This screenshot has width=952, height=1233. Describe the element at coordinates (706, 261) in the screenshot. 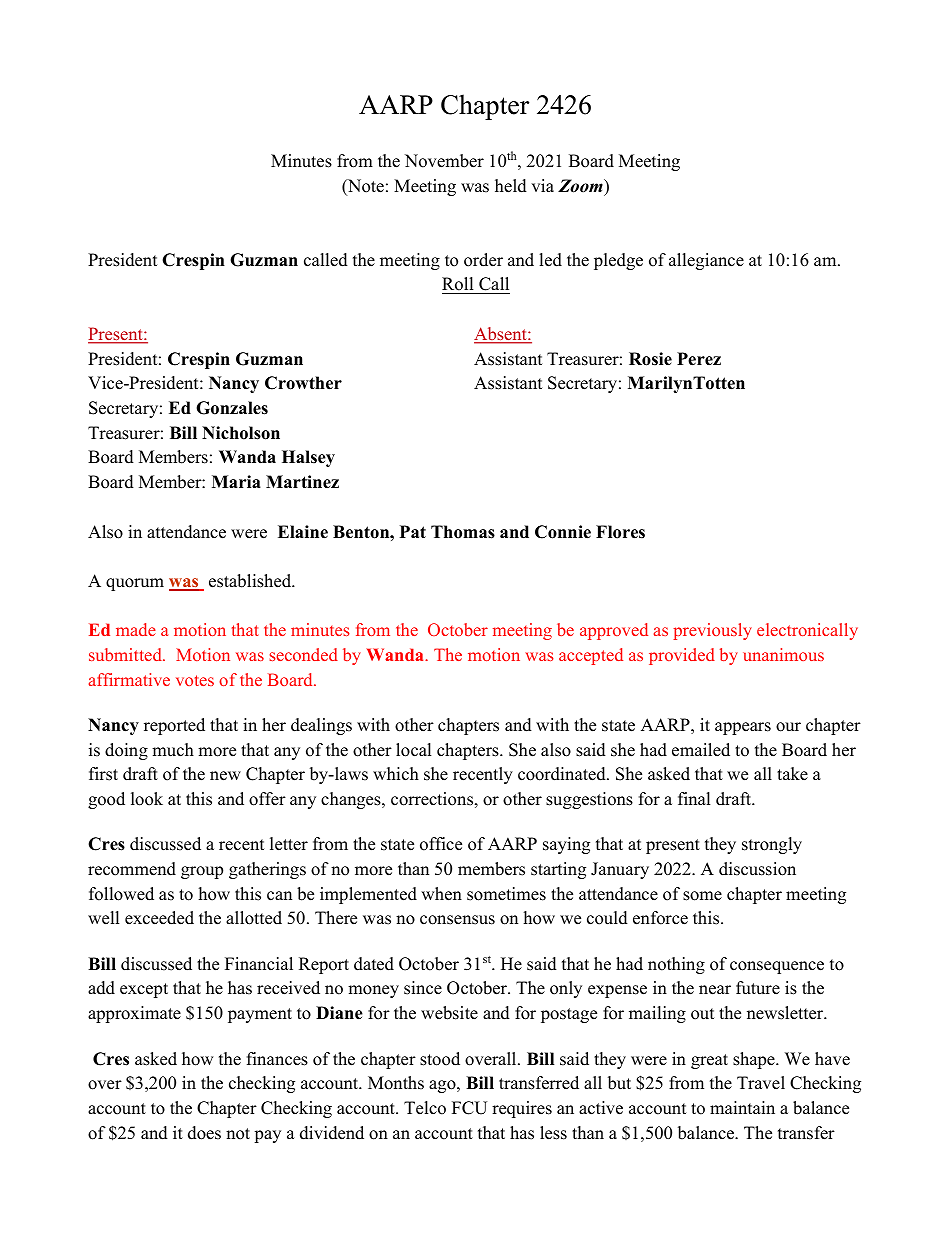

I see `allegiance` at that location.
